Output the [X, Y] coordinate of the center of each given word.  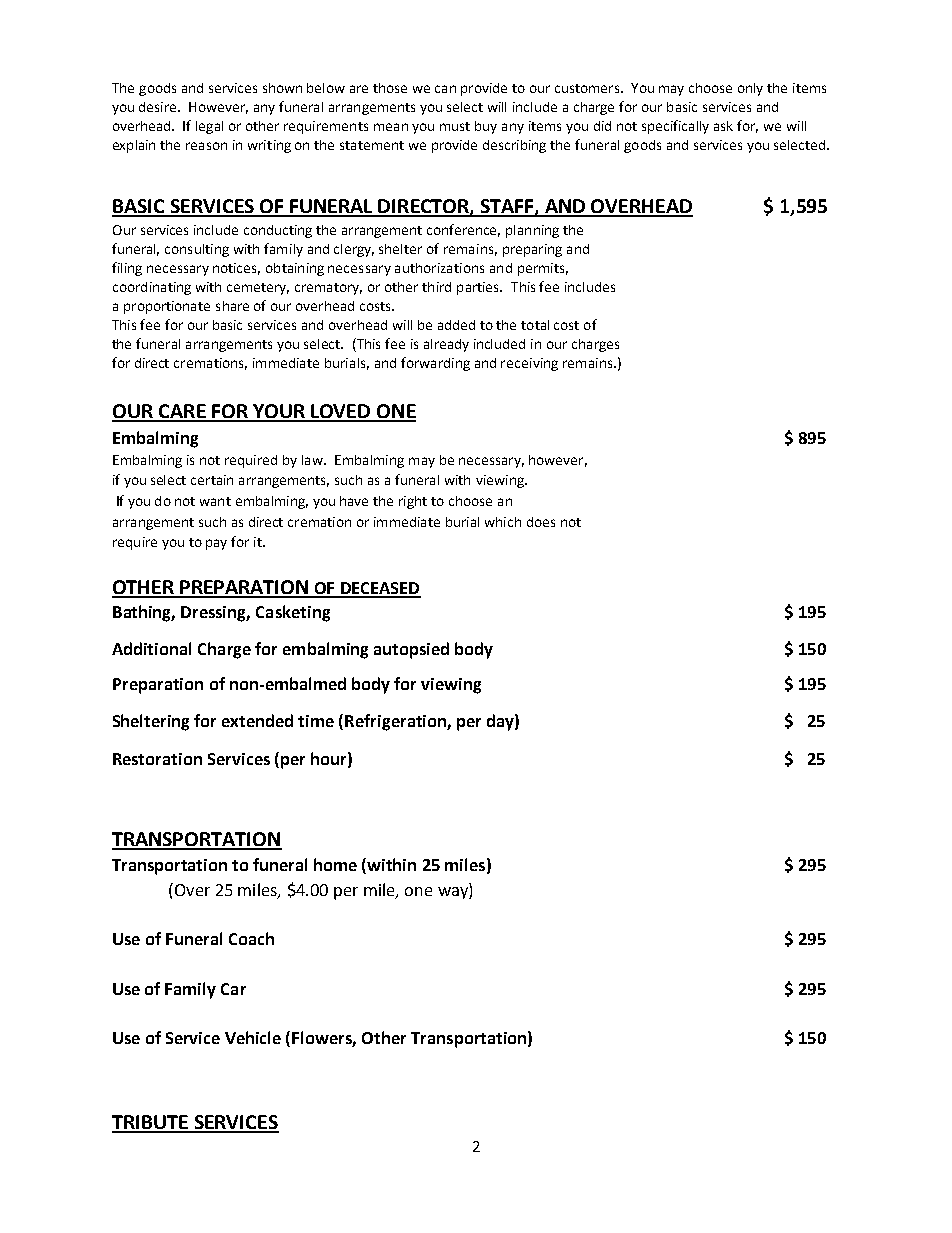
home [335, 864]
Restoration [157, 759]
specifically [675, 127]
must [455, 126]
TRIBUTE [151, 1123]
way [454, 893]
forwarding [435, 364]
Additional [151, 648]
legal [209, 127]
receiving [529, 364]
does [541, 522]
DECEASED [379, 589]
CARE [182, 412]
